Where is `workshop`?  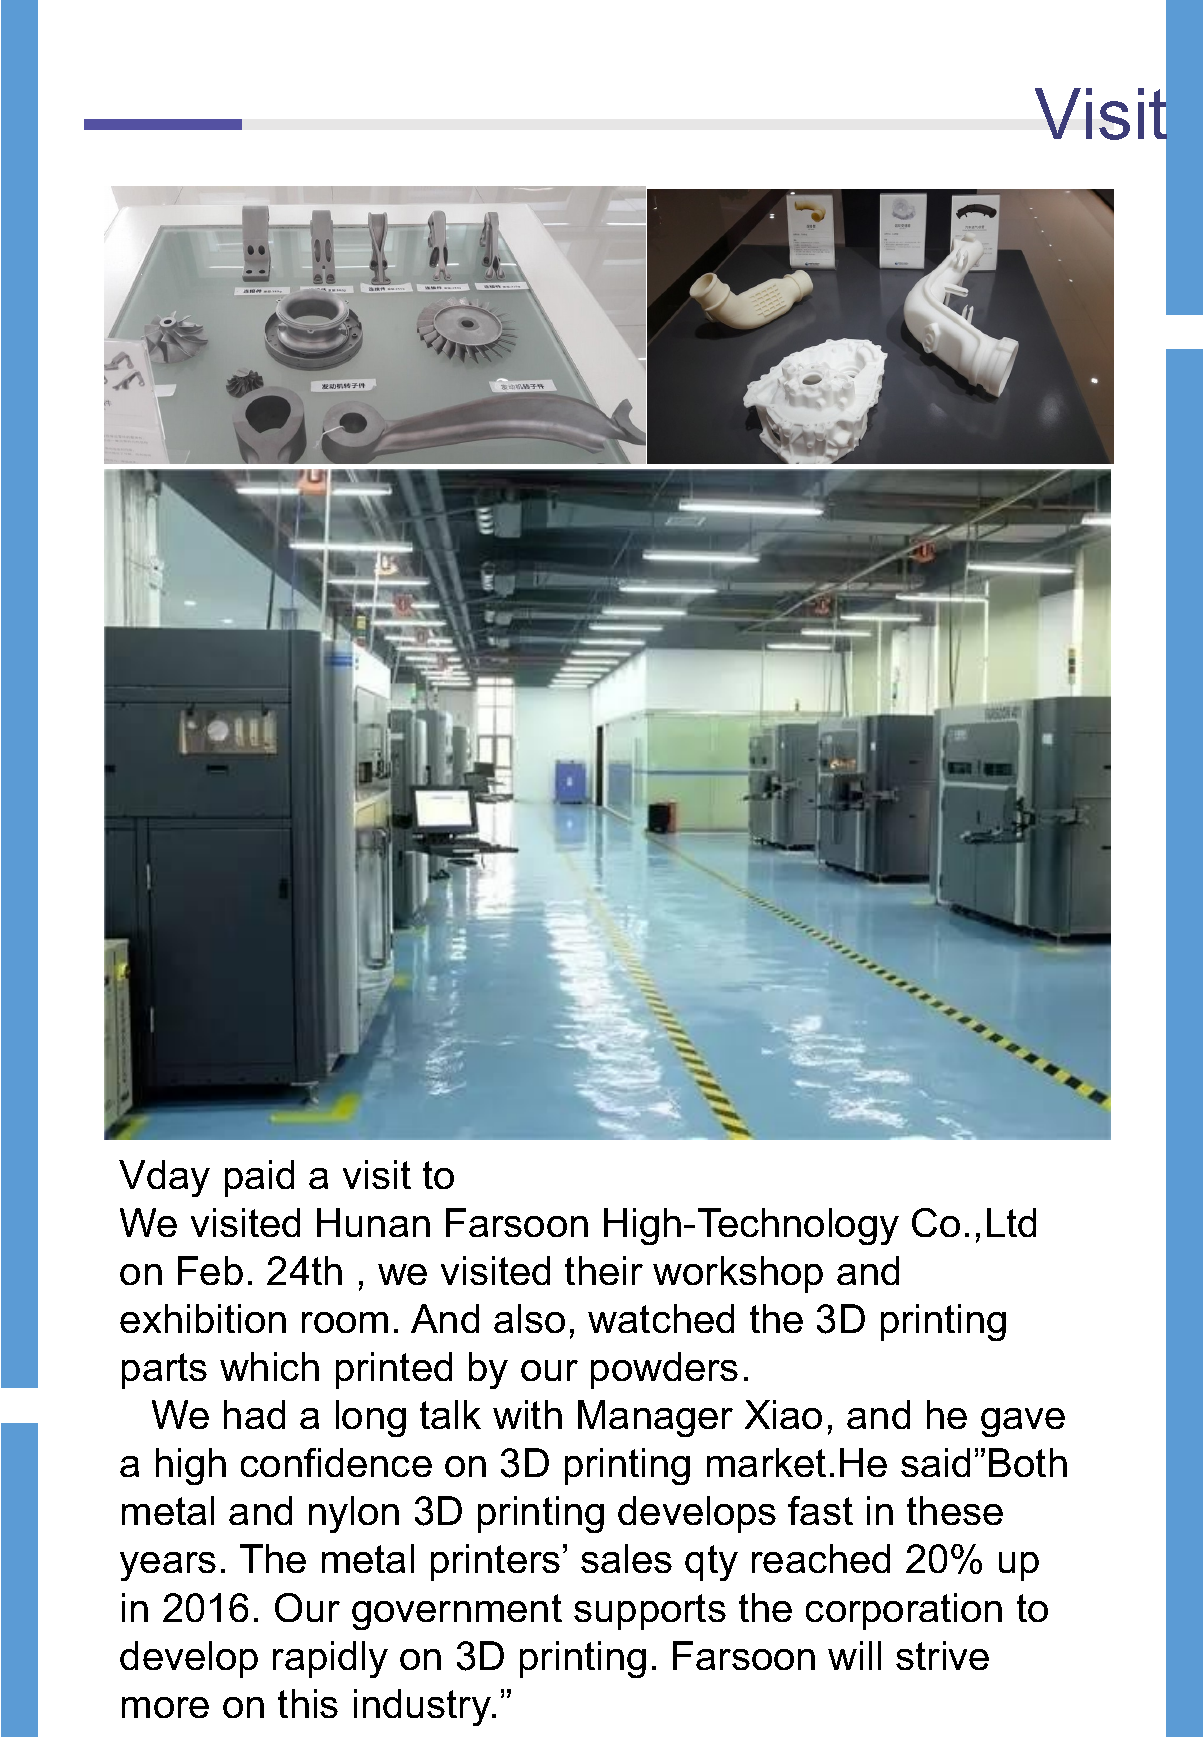 workshop is located at coordinates (738, 1274).
